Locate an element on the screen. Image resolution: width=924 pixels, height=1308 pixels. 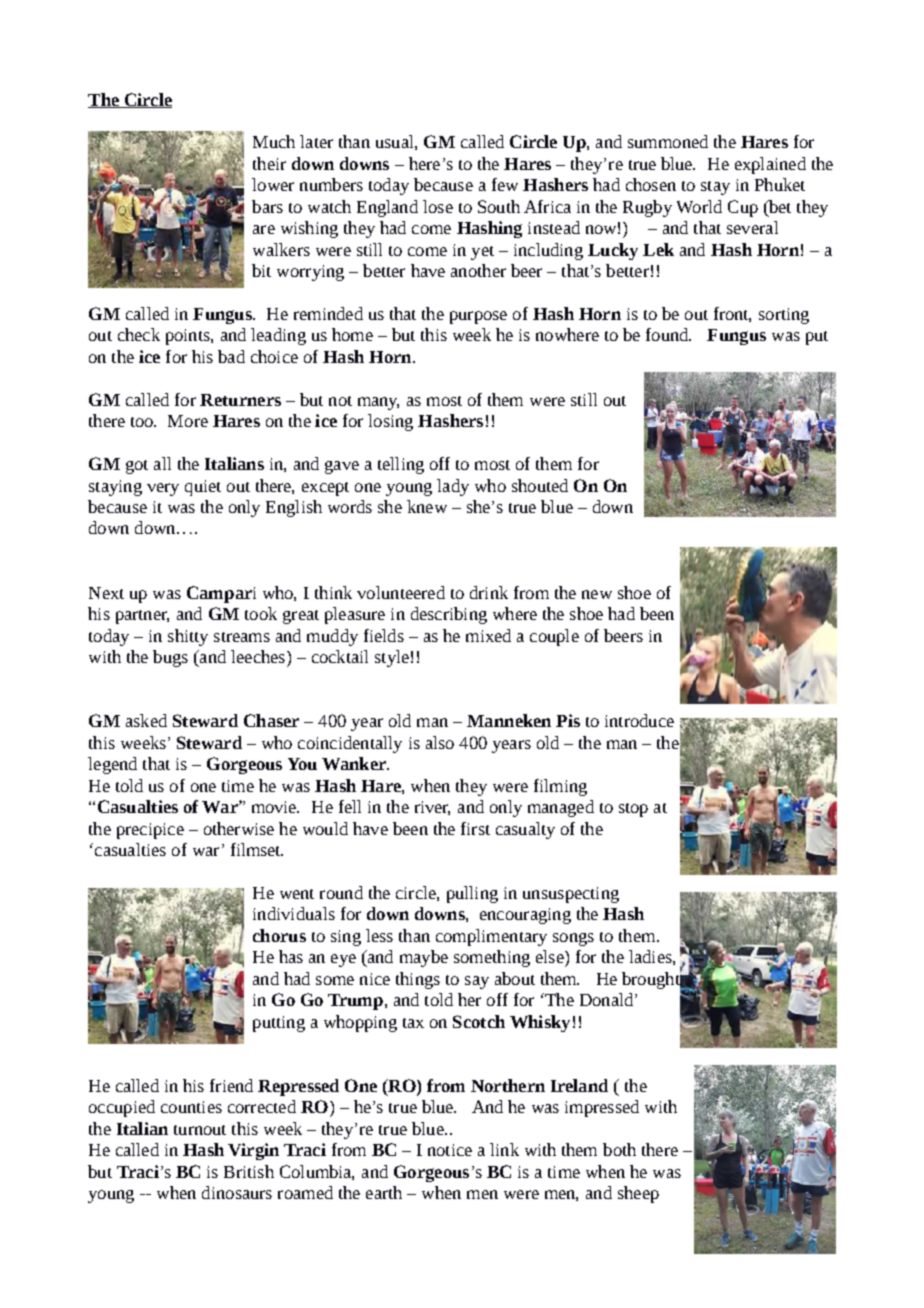
pulling is located at coordinates (472, 894).
